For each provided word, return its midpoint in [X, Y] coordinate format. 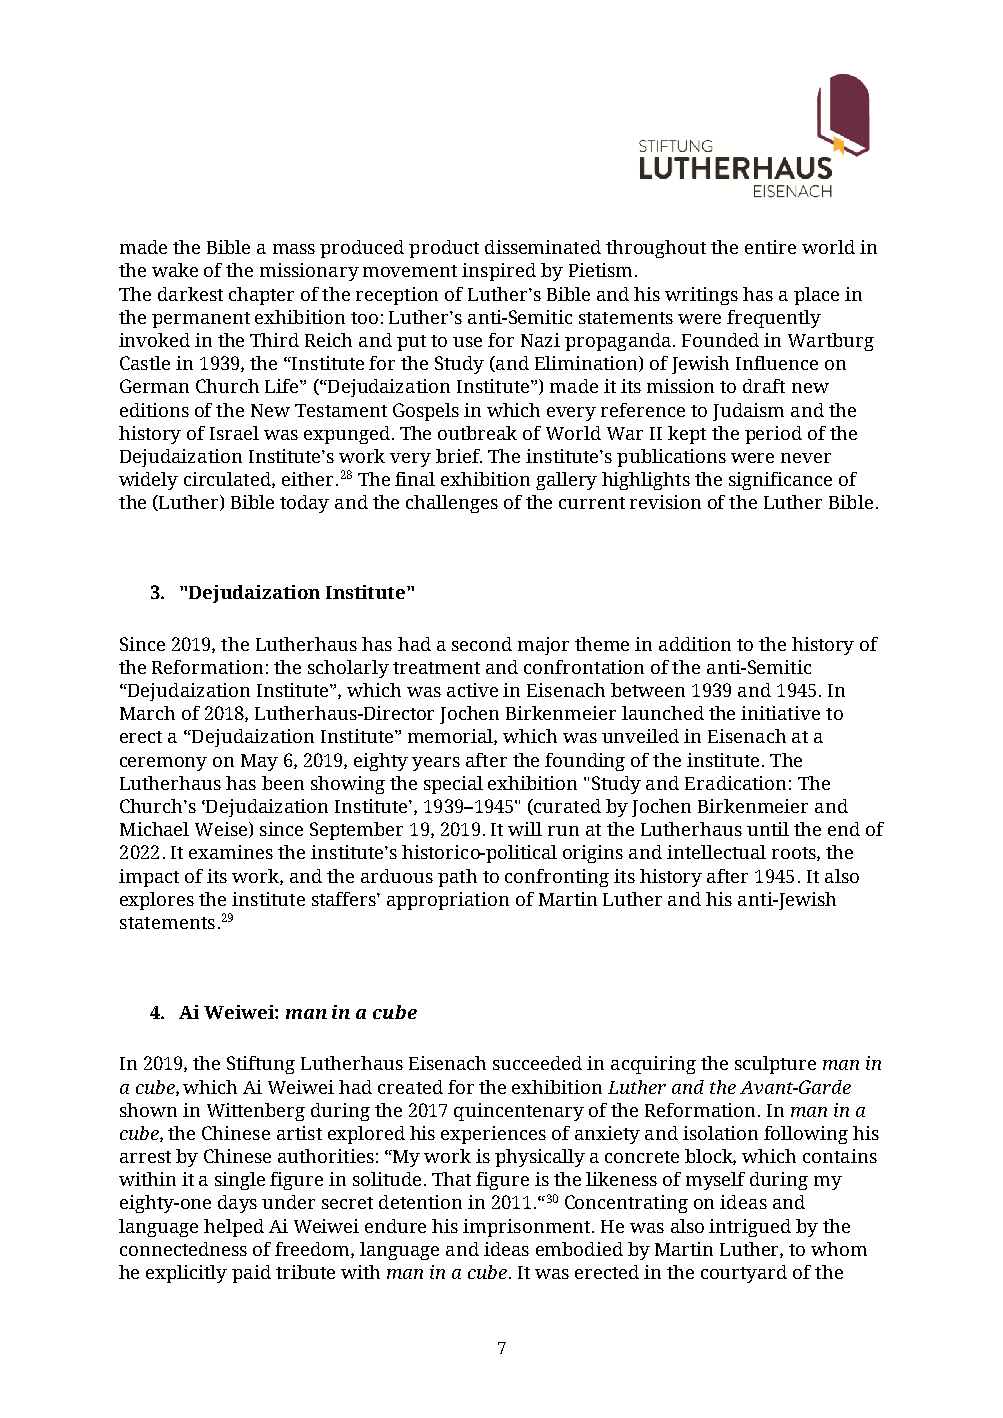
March [147, 713]
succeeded [537, 1063]
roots [795, 854]
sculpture [775, 1065]
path [457, 878]
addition [695, 644]
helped [234, 1228]
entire [770, 247]
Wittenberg [256, 1112]
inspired [499, 272]
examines [231, 852]
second [482, 644]
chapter [261, 296]
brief [459, 456]
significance [780, 481]
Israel [234, 433]
